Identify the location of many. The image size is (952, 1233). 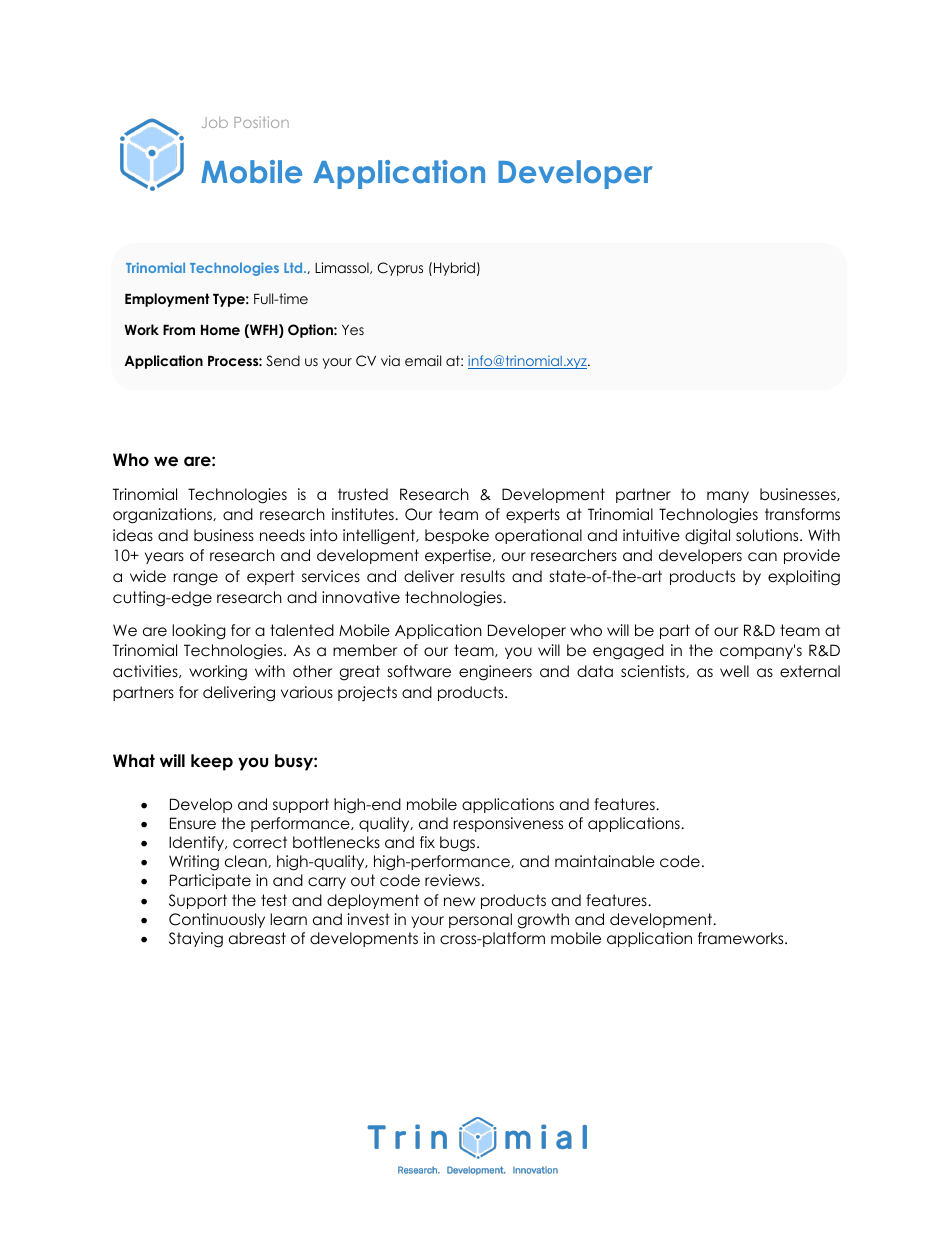
(728, 497).
